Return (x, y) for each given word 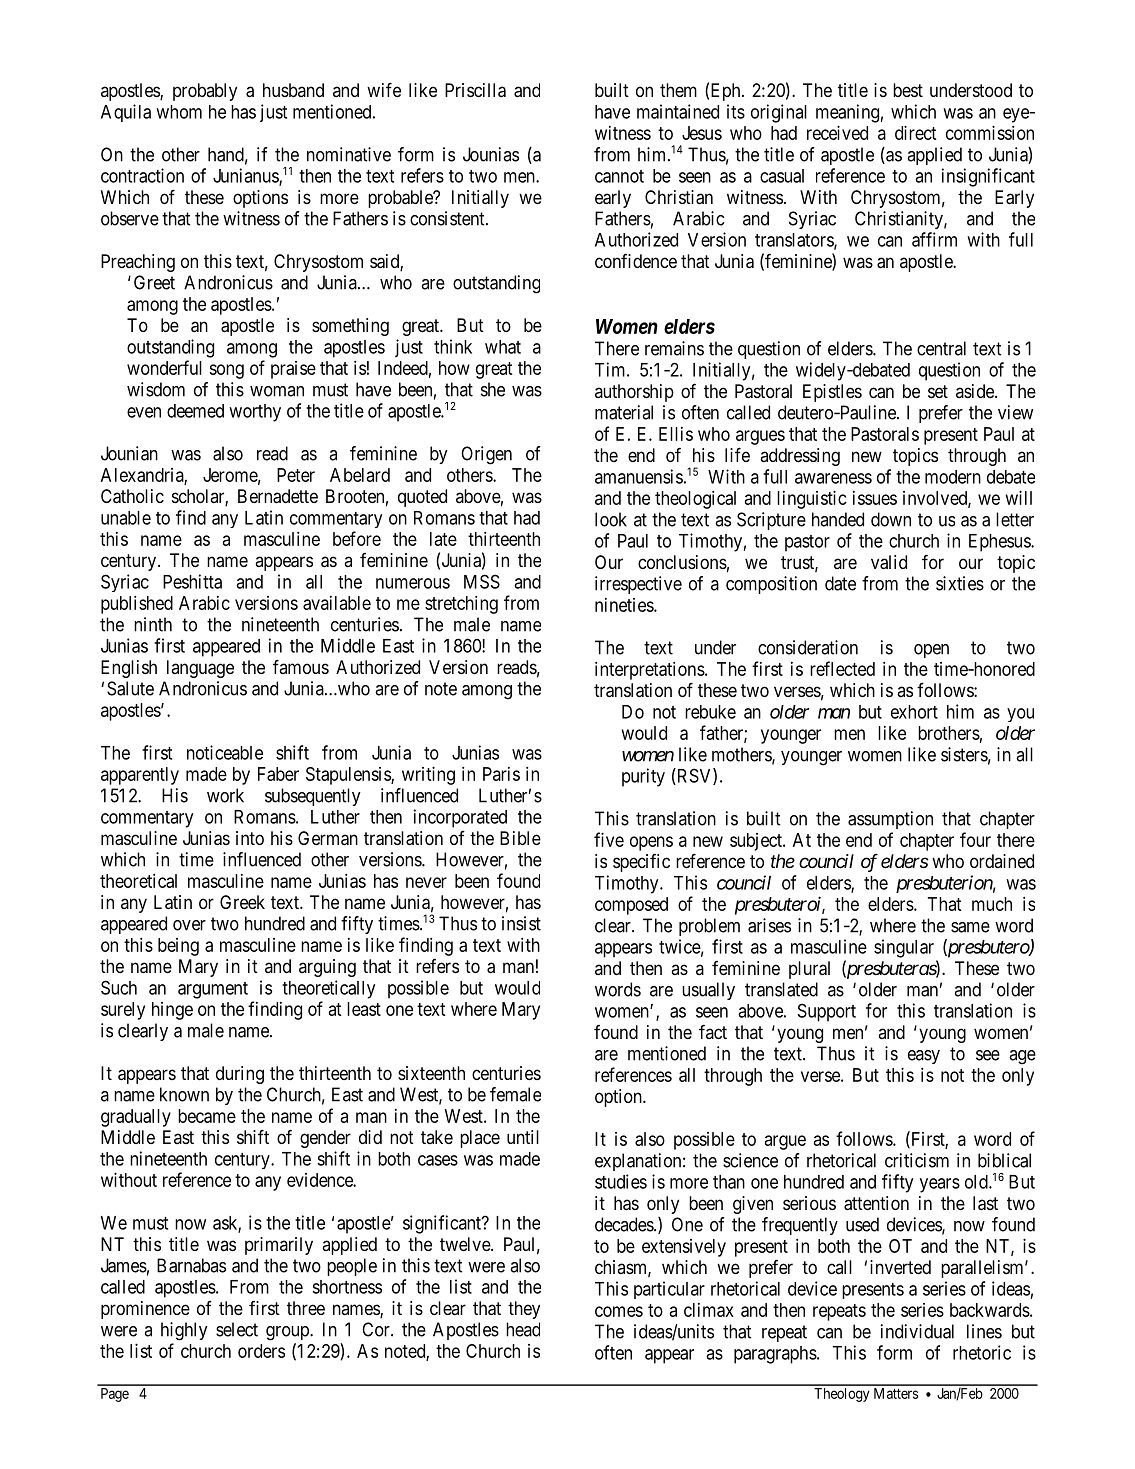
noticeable (225, 752)
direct (916, 132)
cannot (619, 176)
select (237, 1329)
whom (179, 112)
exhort (914, 712)
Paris (501, 774)
